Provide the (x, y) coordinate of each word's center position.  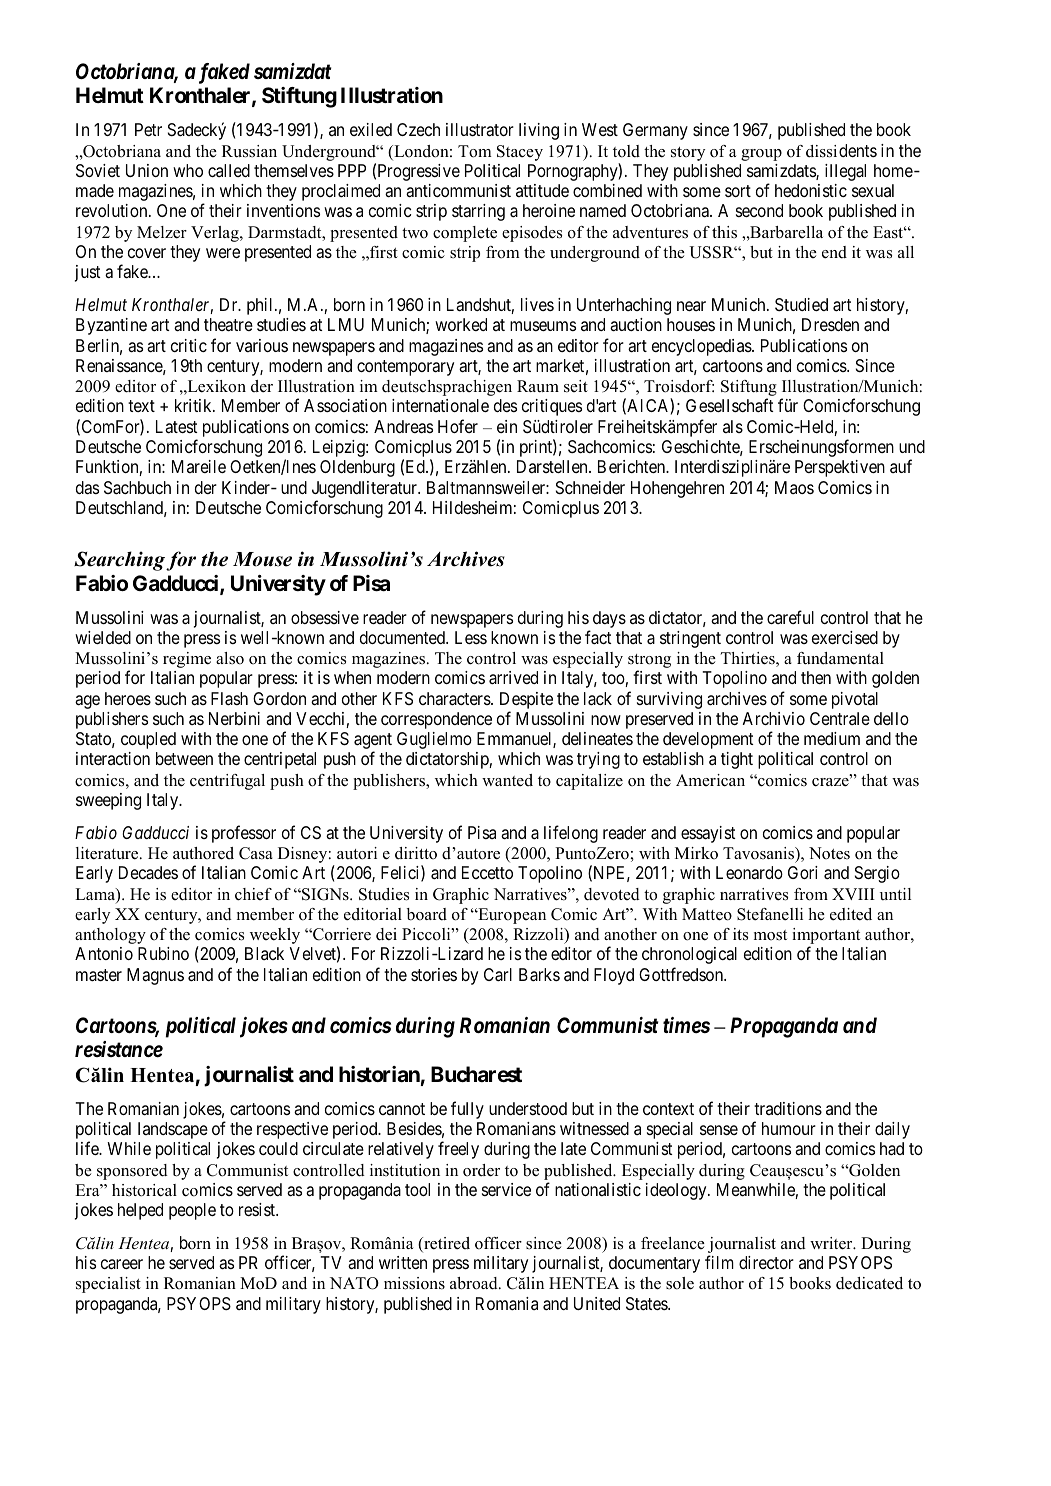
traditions (788, 1108)
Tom (475, 151)
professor (244, 834)
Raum (538, 386)
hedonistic (811, 190)
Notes (829, 853)
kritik (194, 405)
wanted (507, 780)
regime (187, 660)
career (122, 1264)
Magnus (155, 976)
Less (471, 637)
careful (790, 617)
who (188, 170)
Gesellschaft (730, 405)
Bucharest (476, 1074)
